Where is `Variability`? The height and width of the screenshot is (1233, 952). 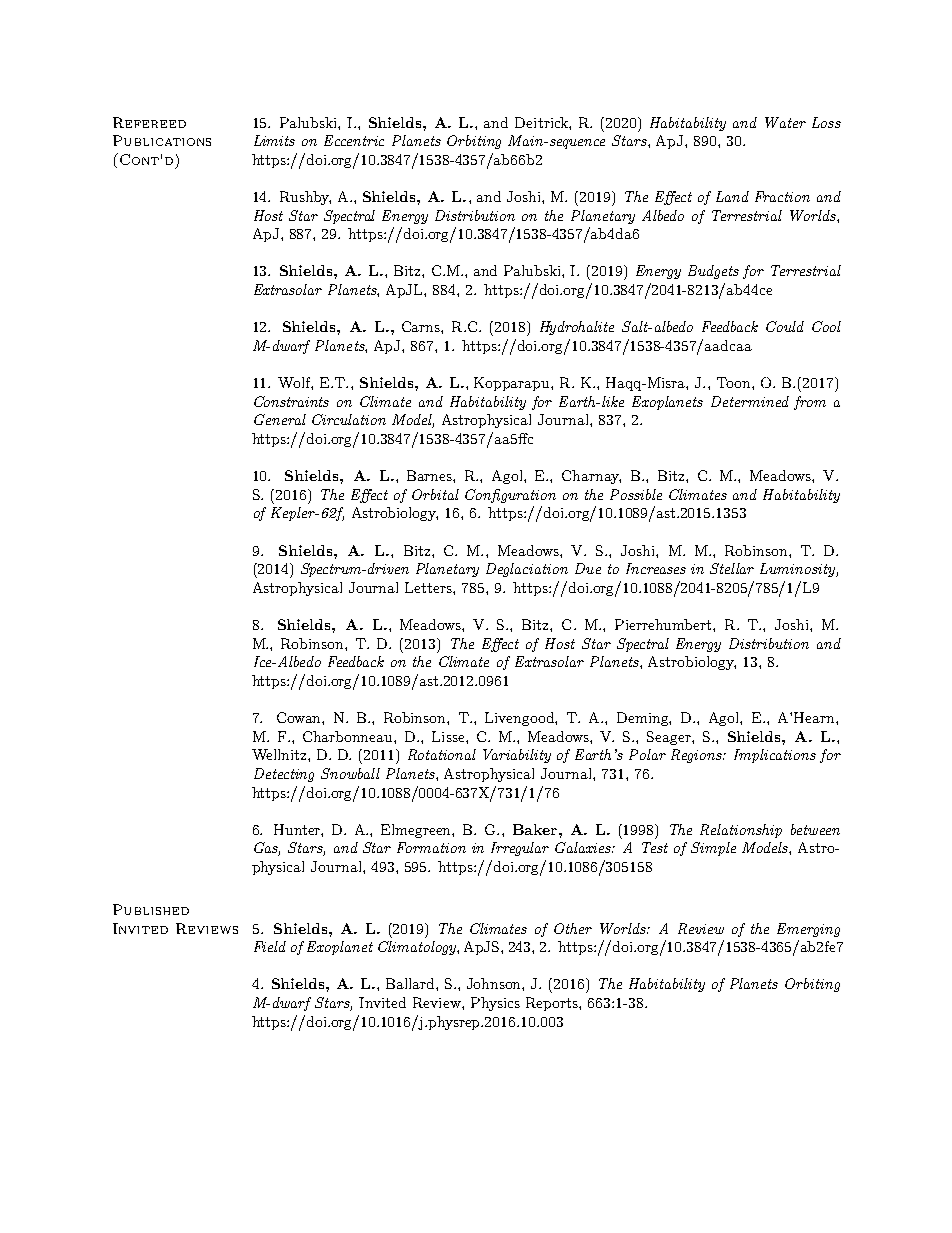
Variability is located at coordinates (517, 756).
